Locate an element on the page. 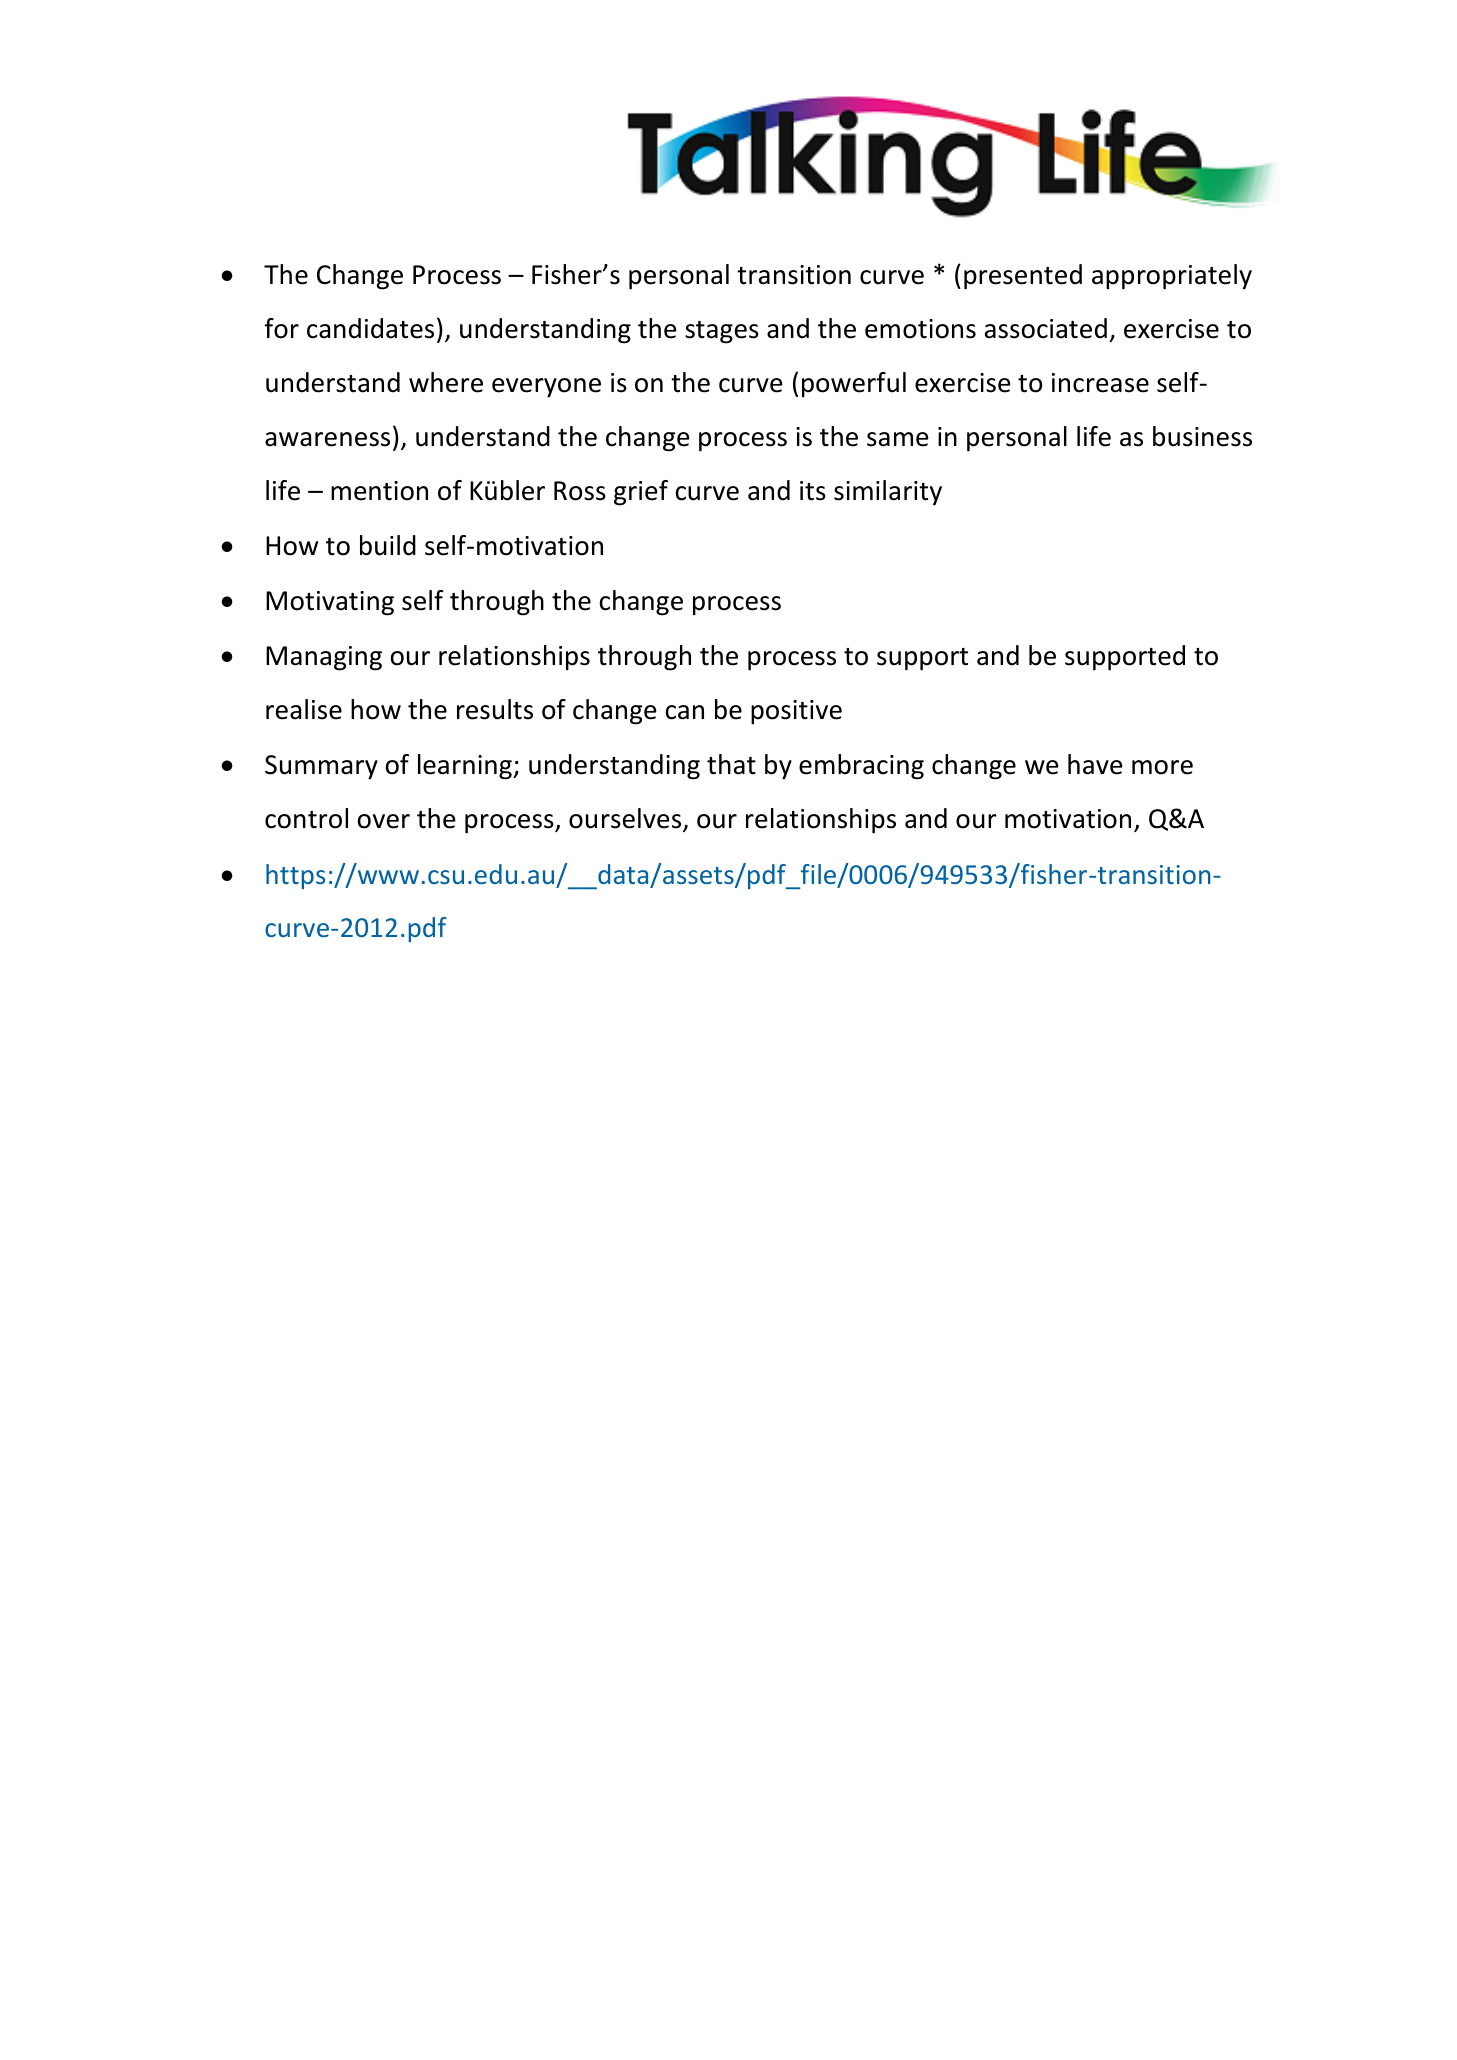 This document has width=1457, height=2060. candidates is located at coordinates (370, 328).
